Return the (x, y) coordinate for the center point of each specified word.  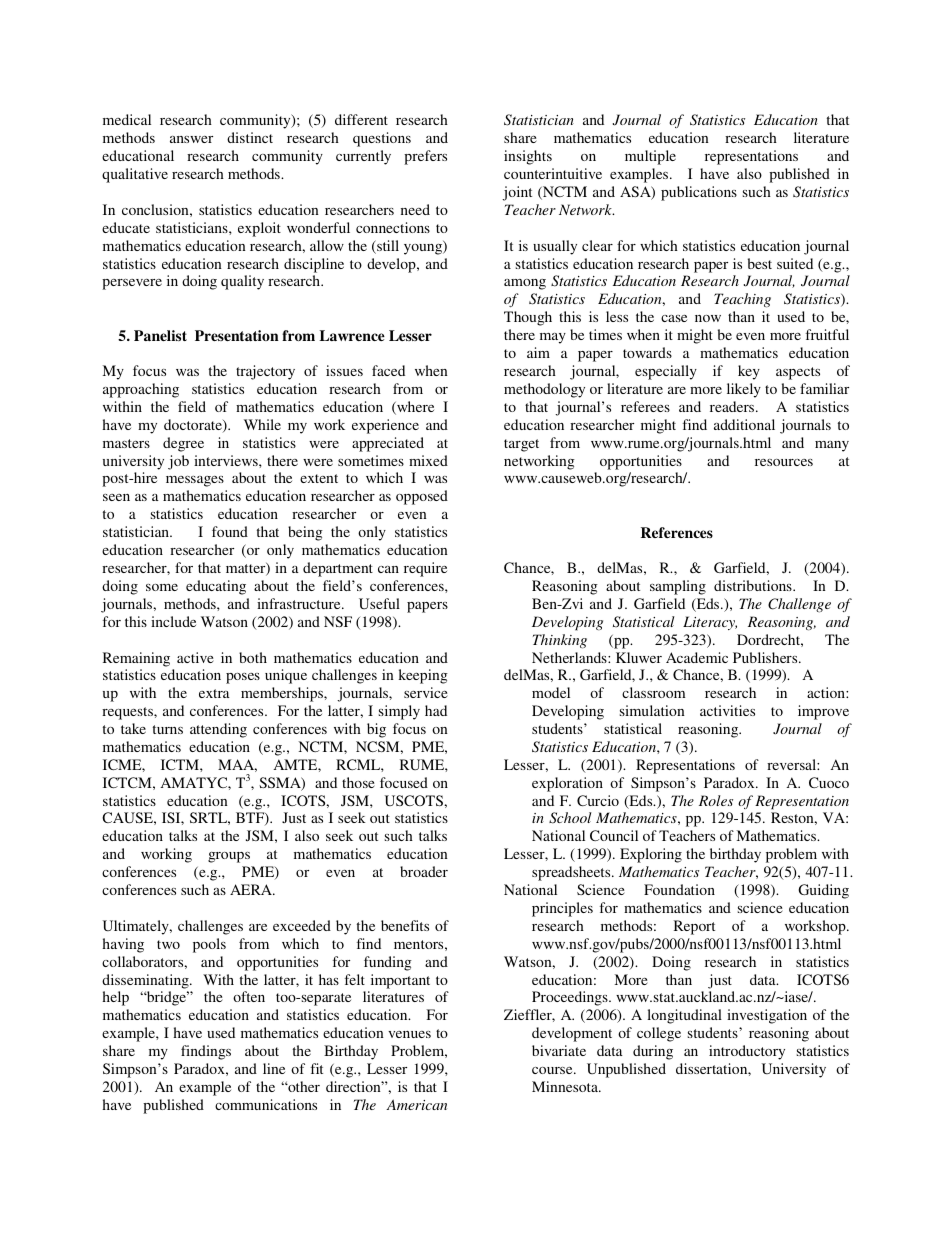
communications (266, 1104)
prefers (425, 157)
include (173, 621)
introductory (747, 1052)
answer (191, 139)
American (416, 1104)
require (425, 569)
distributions (754, 585)
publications (699, 193)
